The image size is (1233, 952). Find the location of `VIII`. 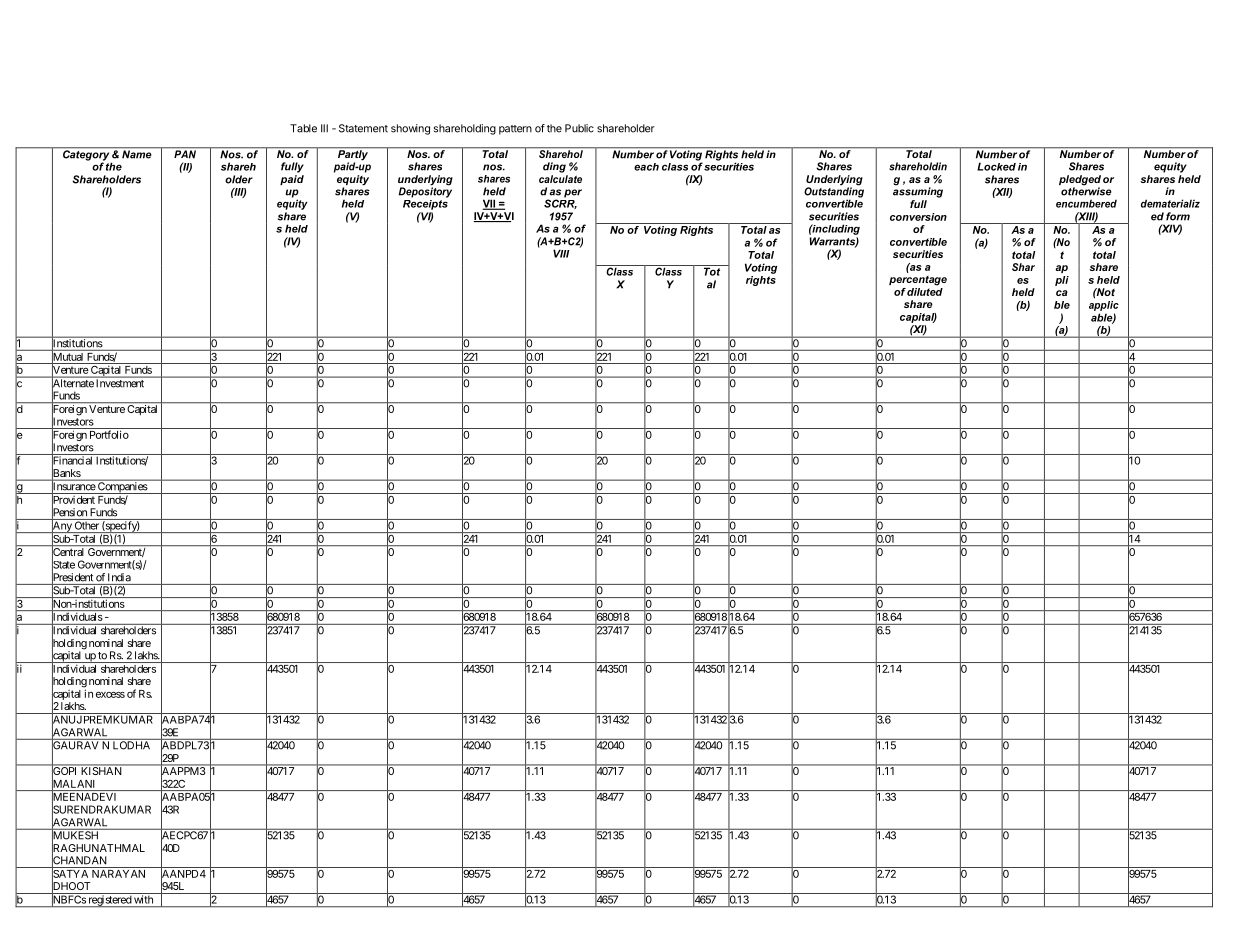

VIII is located at coordinates (561, 253).
